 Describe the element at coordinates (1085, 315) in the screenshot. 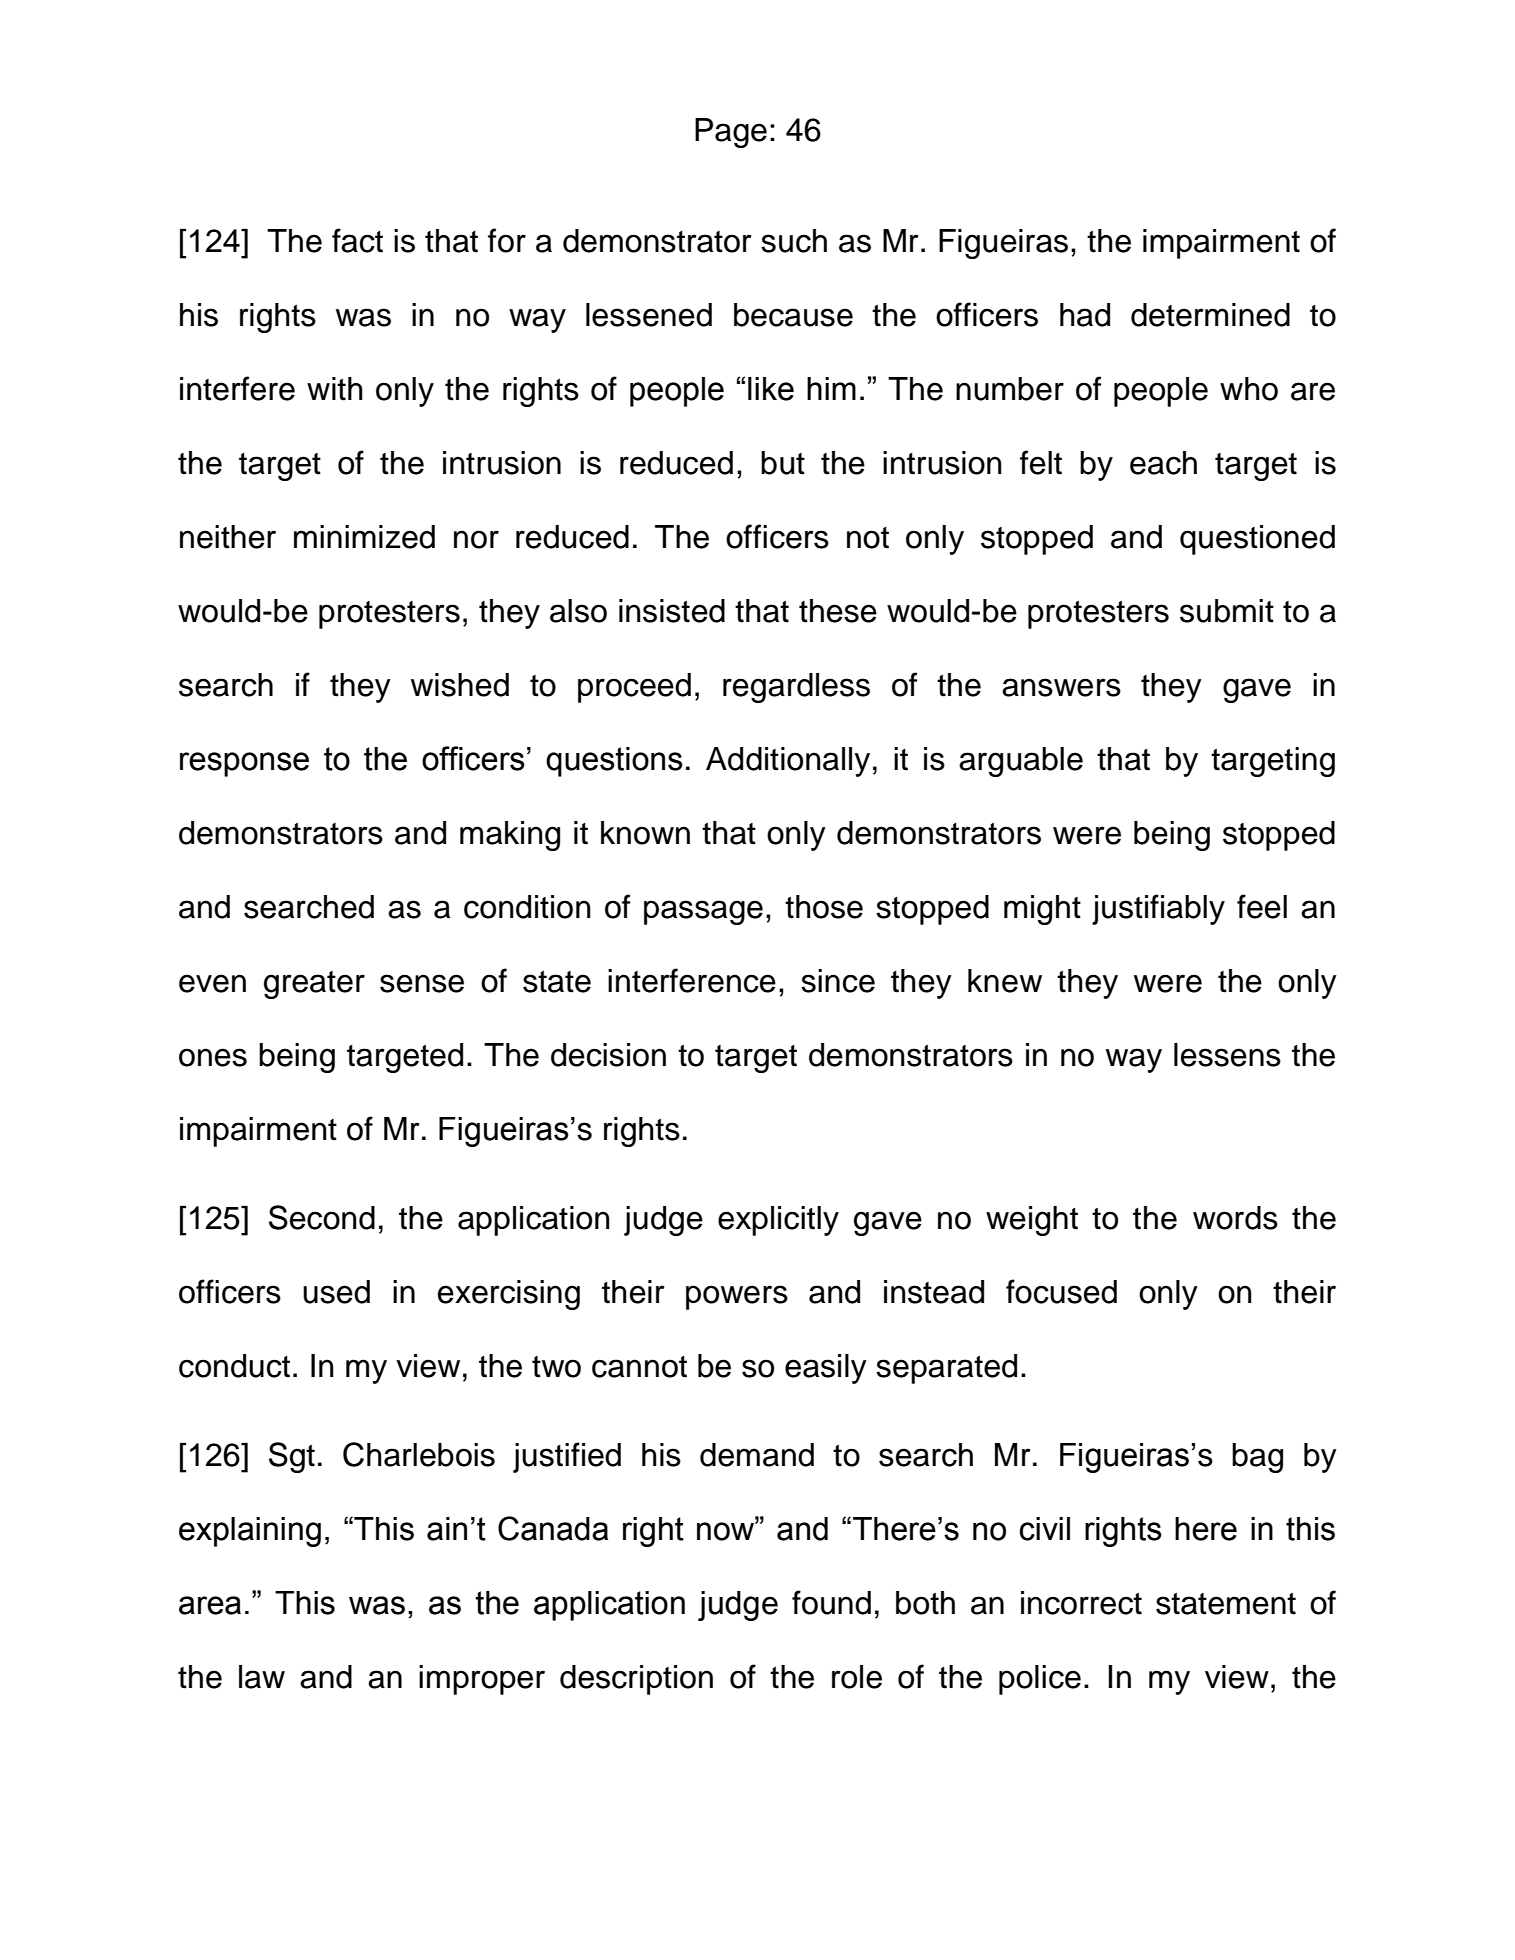

I see `had` at that location.
